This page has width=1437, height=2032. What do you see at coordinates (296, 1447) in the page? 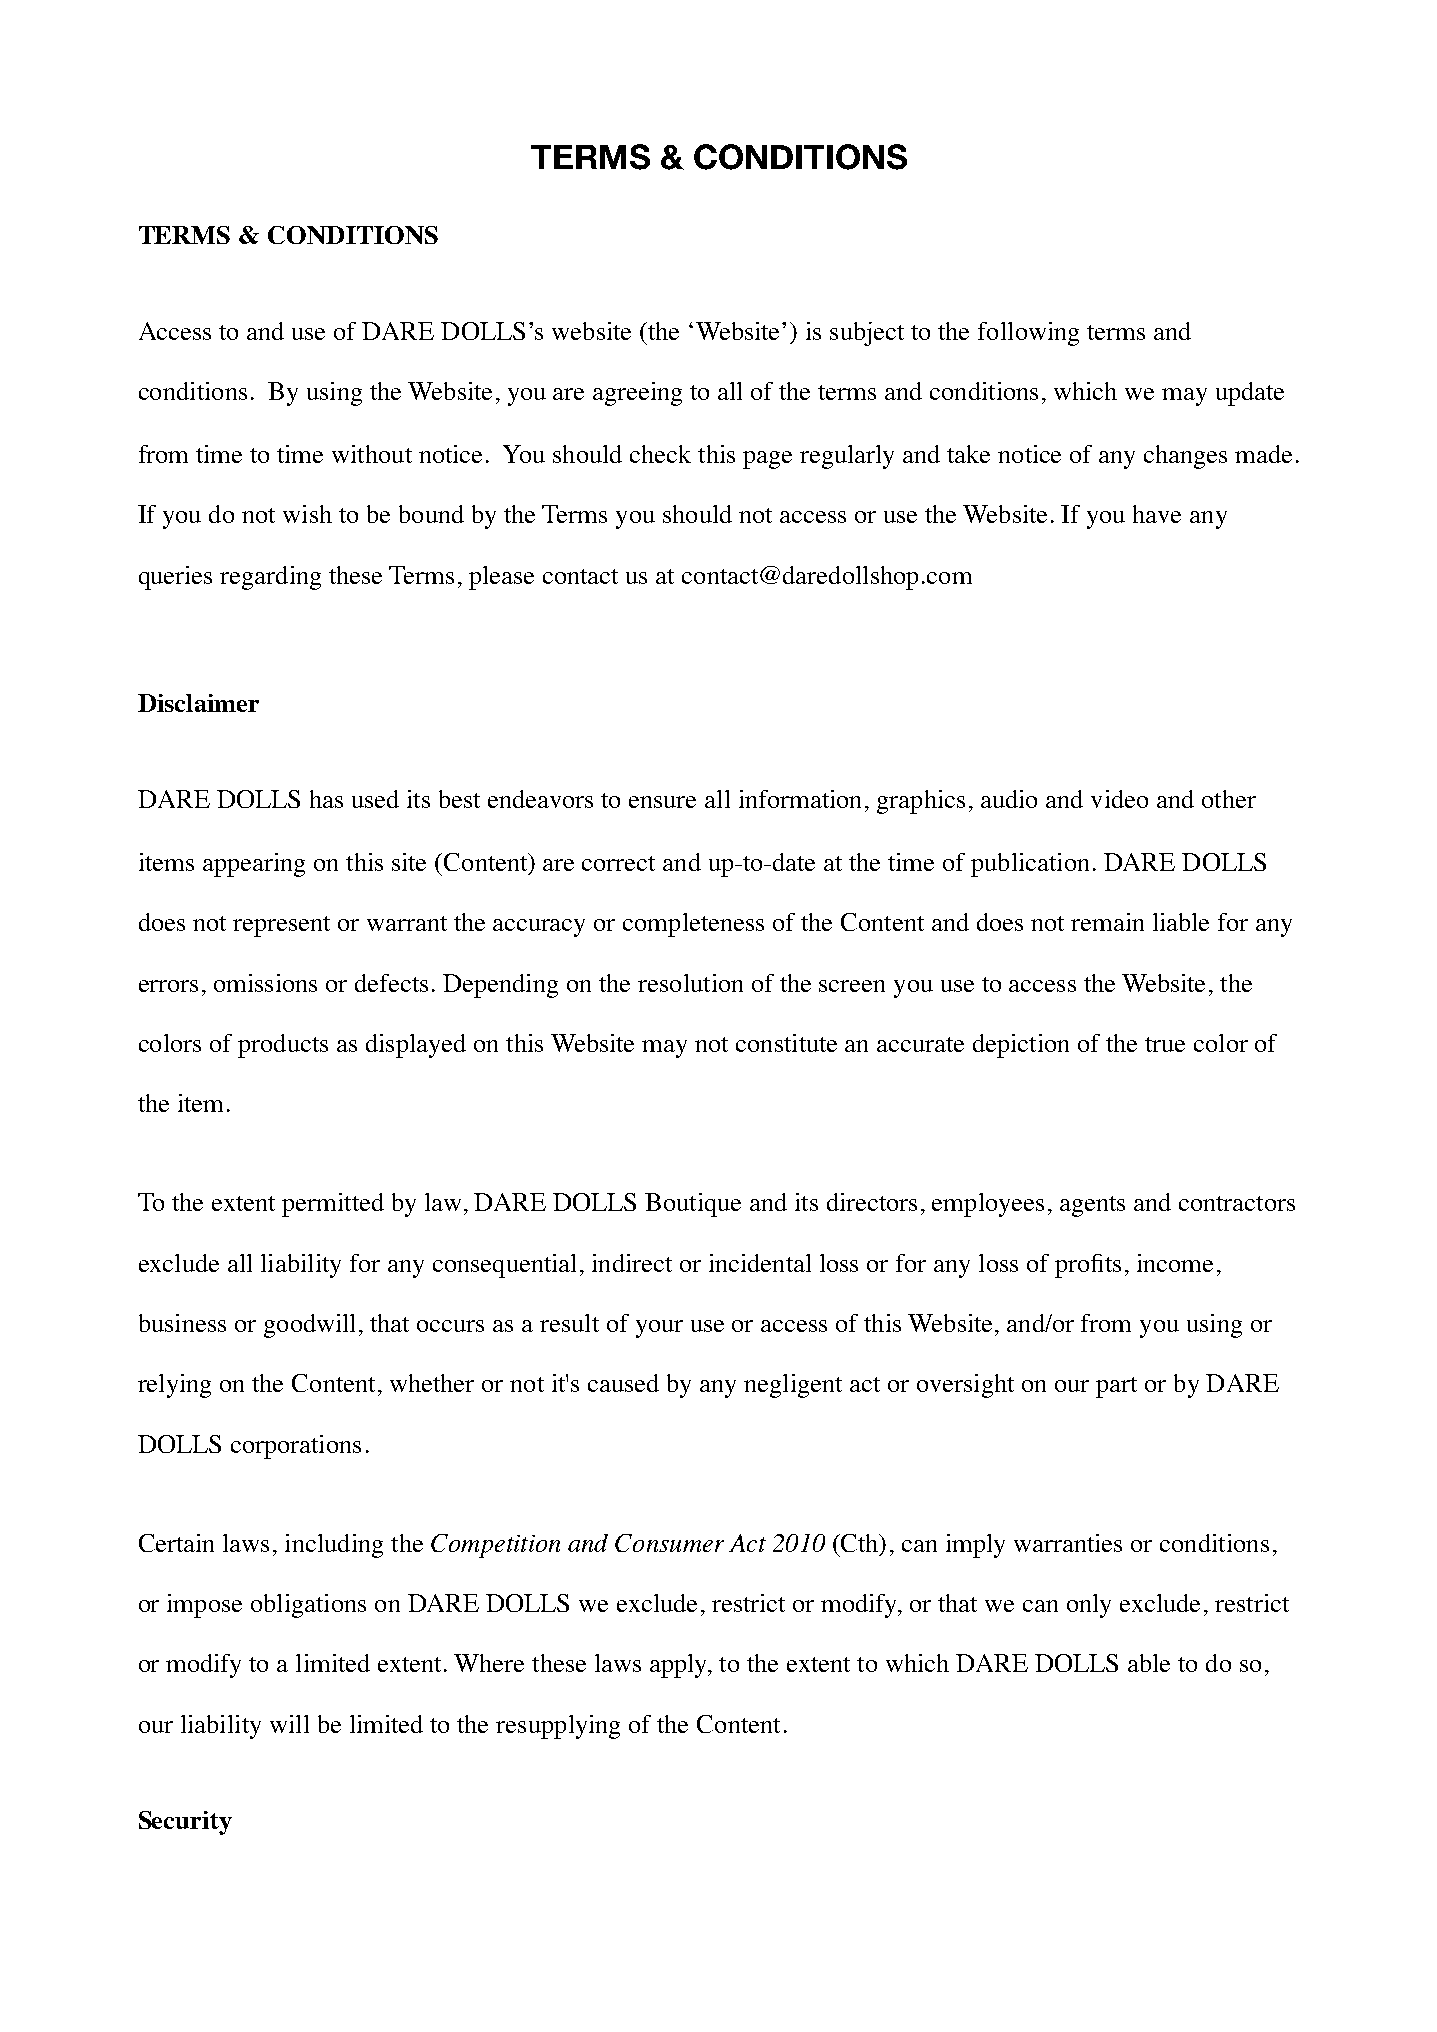
I see `corporations` at bounding box center [296, 1447].
